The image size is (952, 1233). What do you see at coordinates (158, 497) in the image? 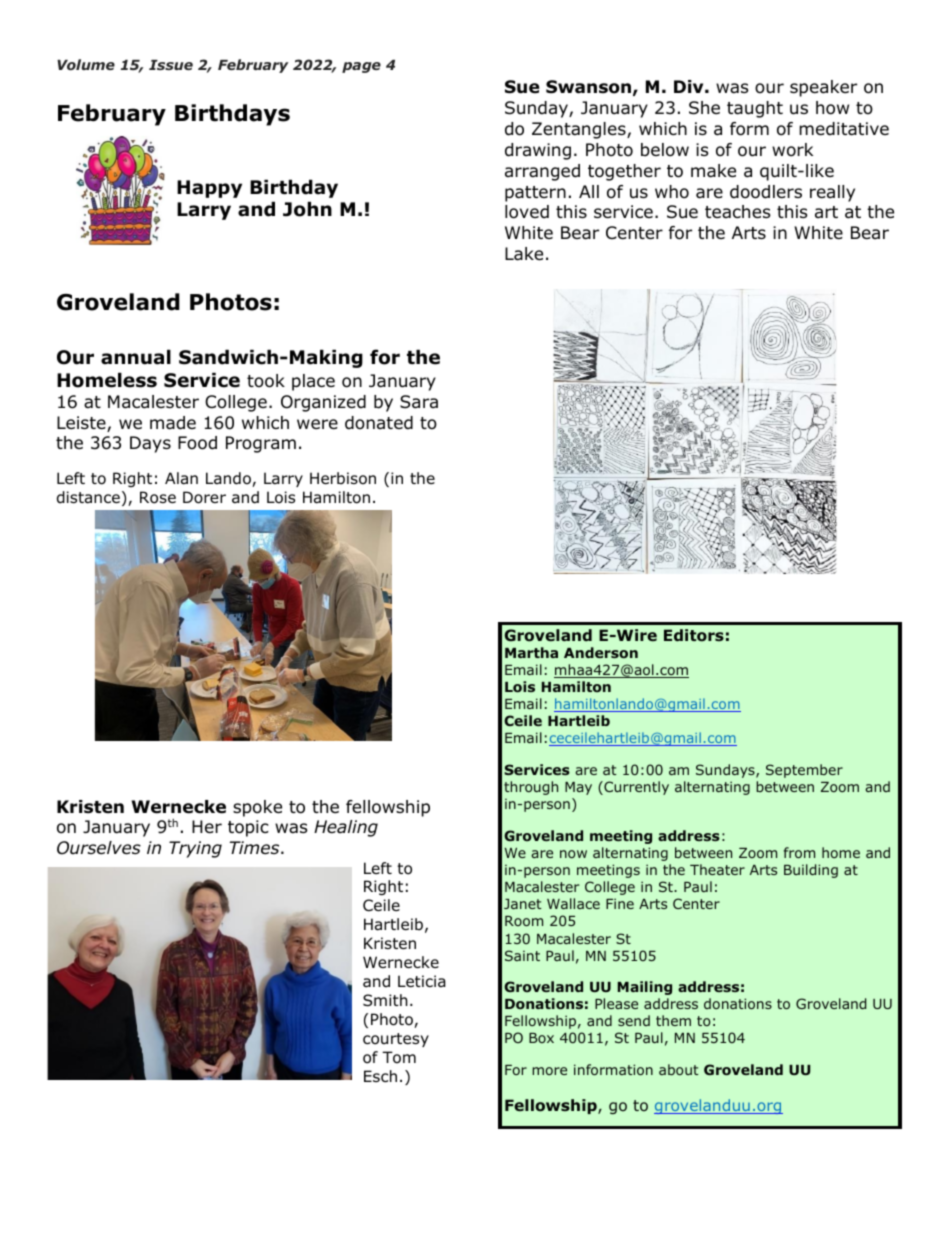
I see `Rose` at bounding box center [158, 497].
